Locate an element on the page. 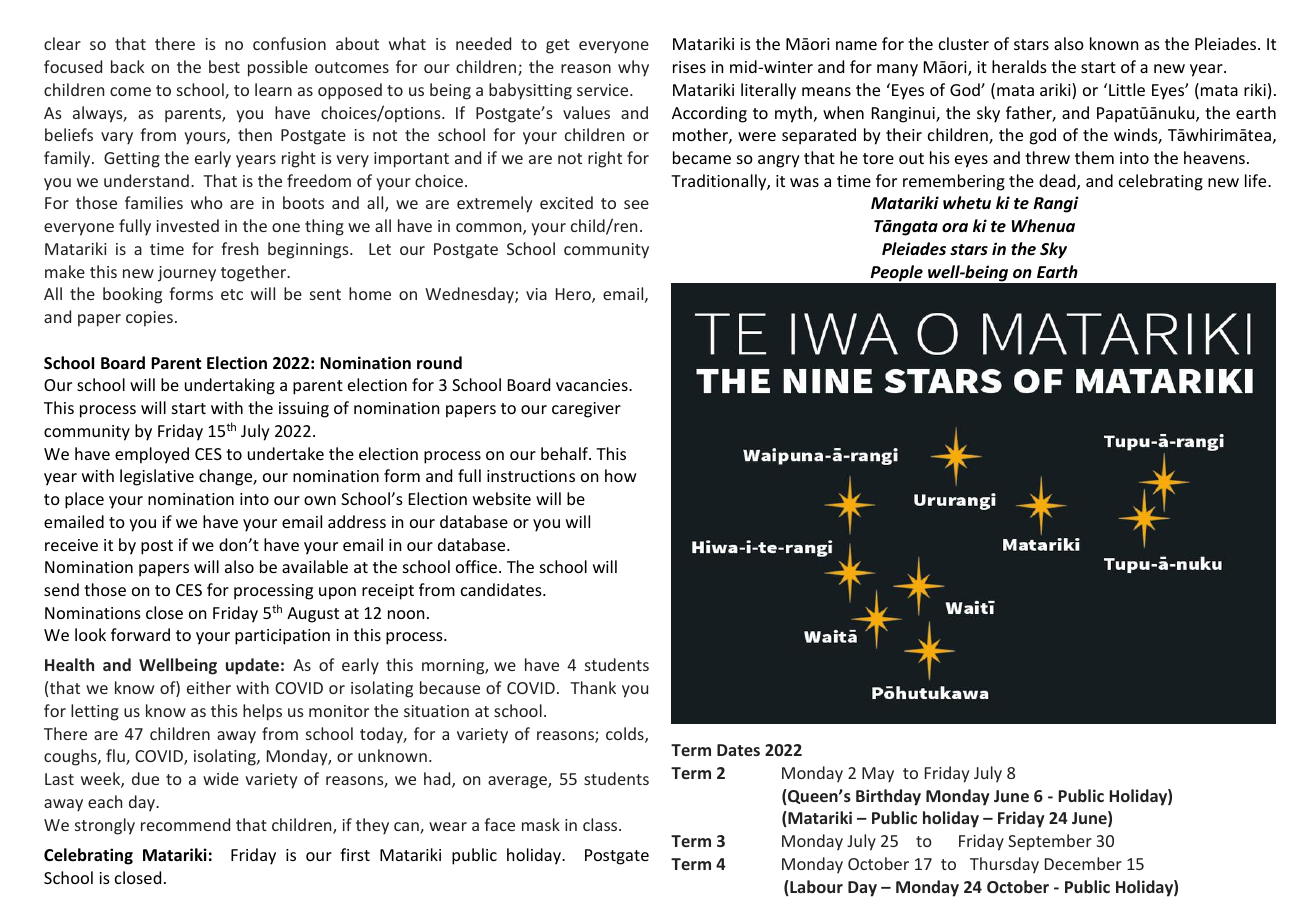 The height and width of the document is (924, 1308). ora is located at coordinates (955, 227).
